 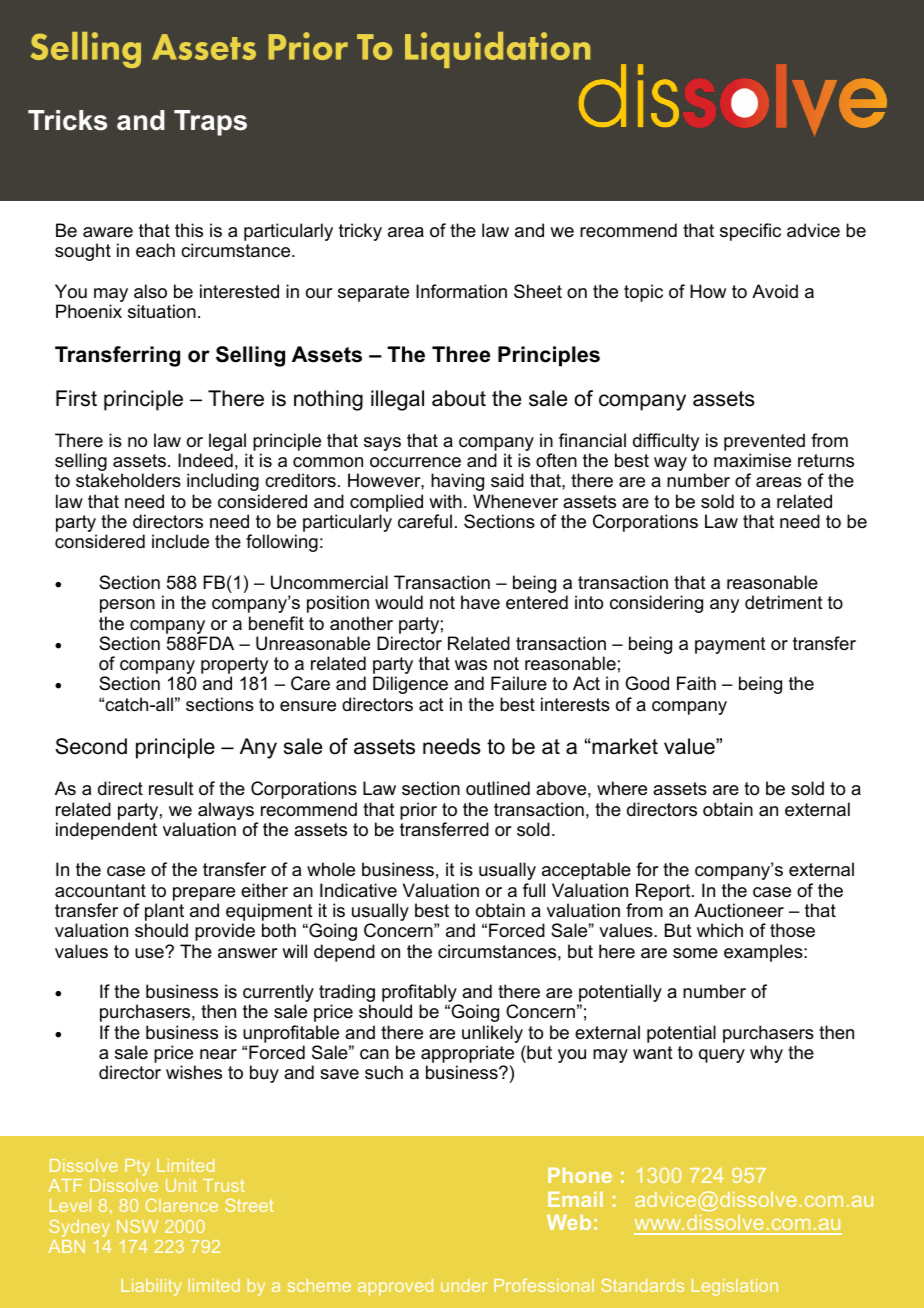 What do you see at coordinates (358, 890) in the page?
I see `Indicative` at bounding box center [358, 890].
